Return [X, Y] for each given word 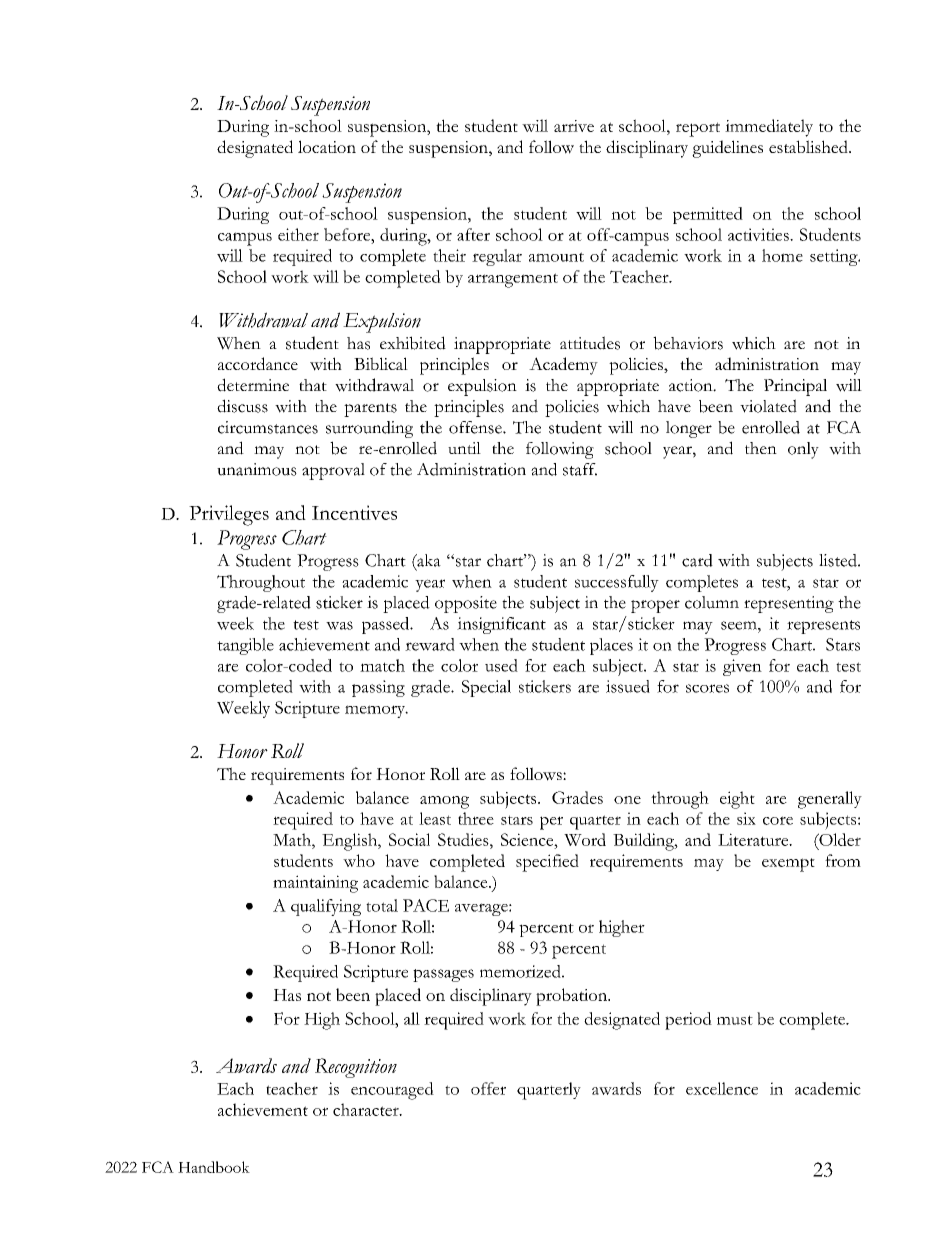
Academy [563, 366]
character [367, 1109]
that [313, 385]
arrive [574, 126]
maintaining [315, 884]
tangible [245, 646]
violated [768, 406]
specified [547, 863]
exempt [788, 865]
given [742, 667]
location [327, 146]
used [501, 665]
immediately [769, 128]
